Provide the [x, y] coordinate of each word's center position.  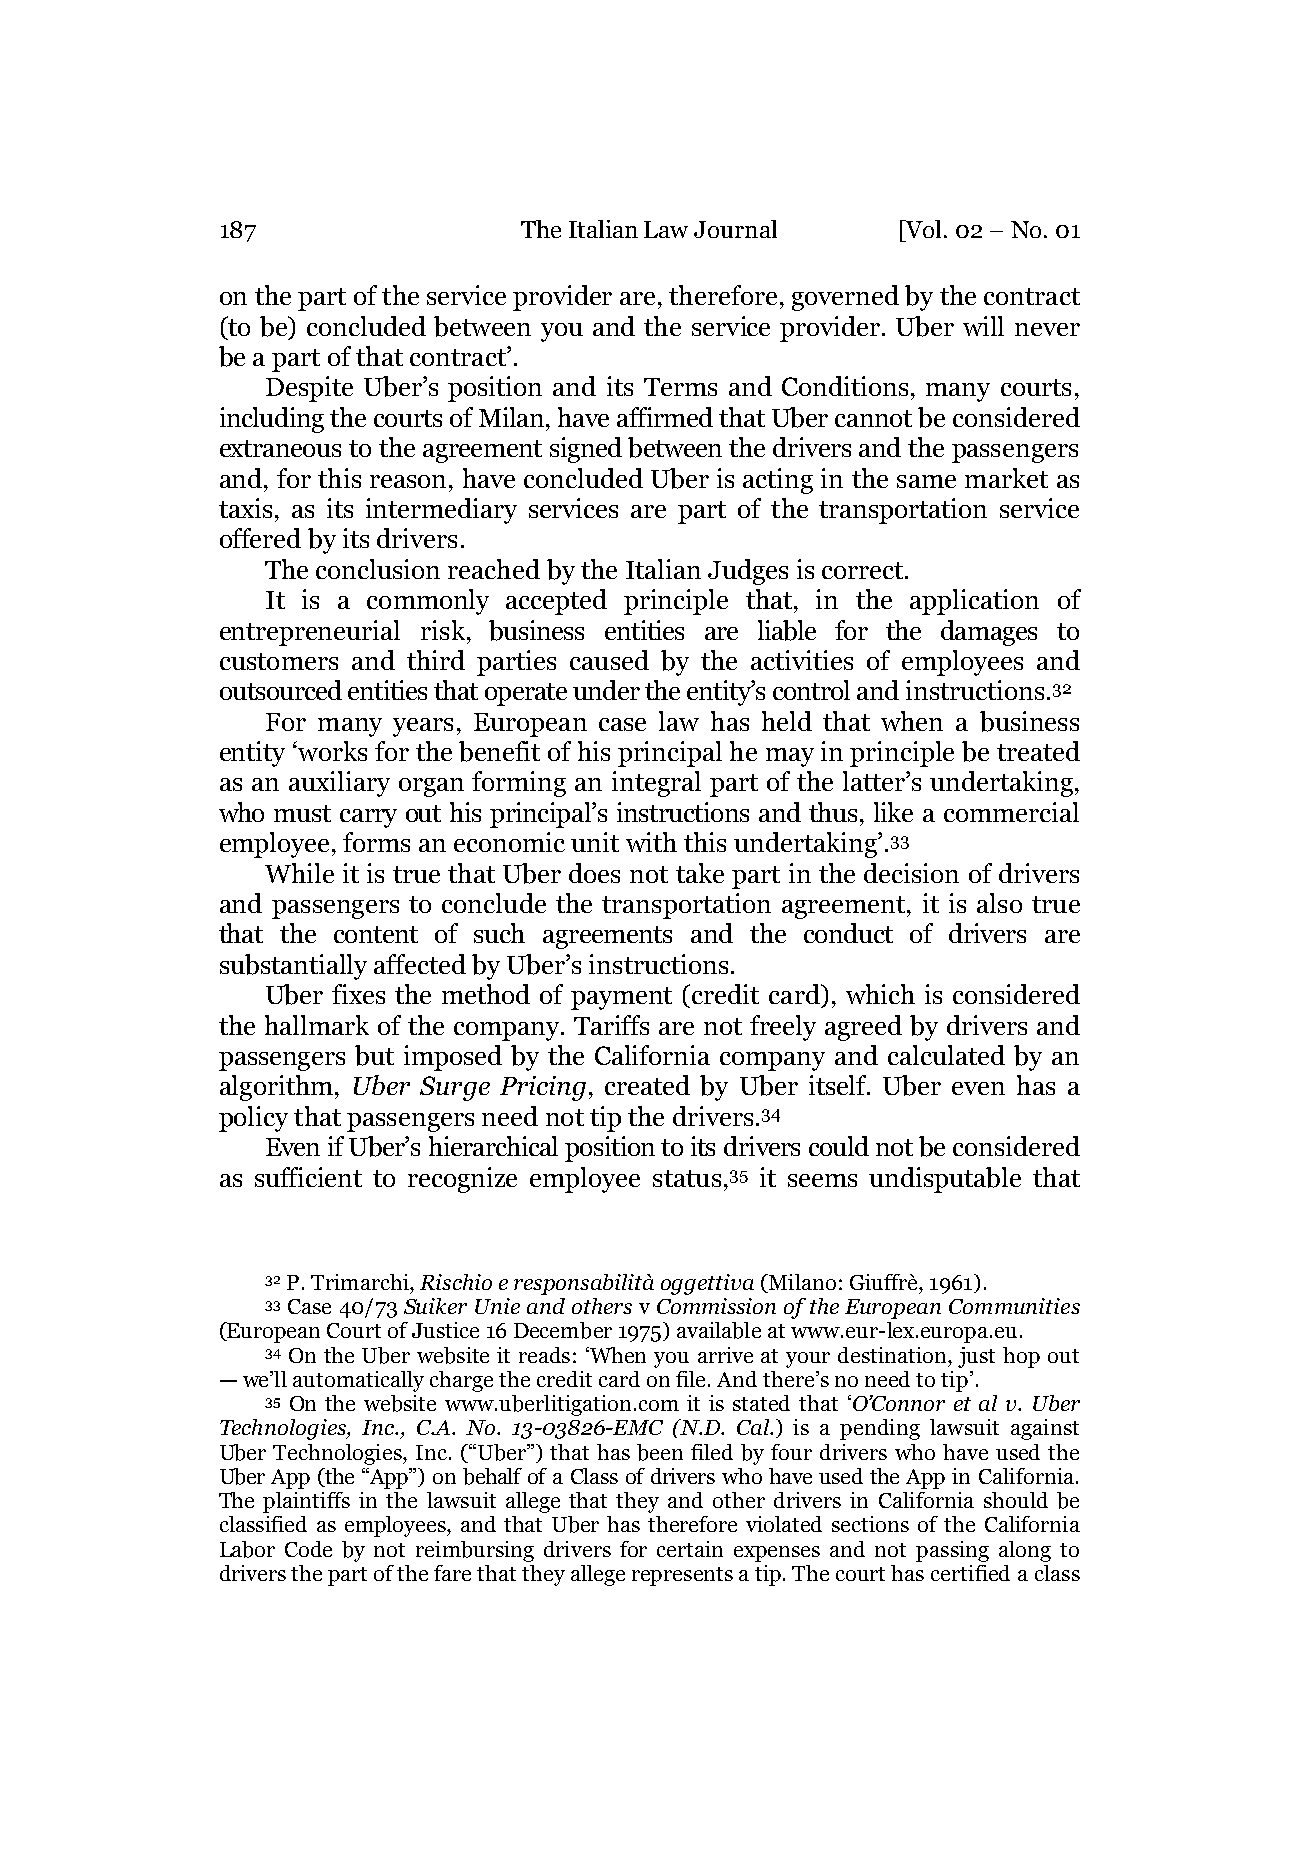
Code [308, 1549]
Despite [309, 389]
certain [690, 1549]
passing [952, 1551]
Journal [735, 229]
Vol [924, 229]
